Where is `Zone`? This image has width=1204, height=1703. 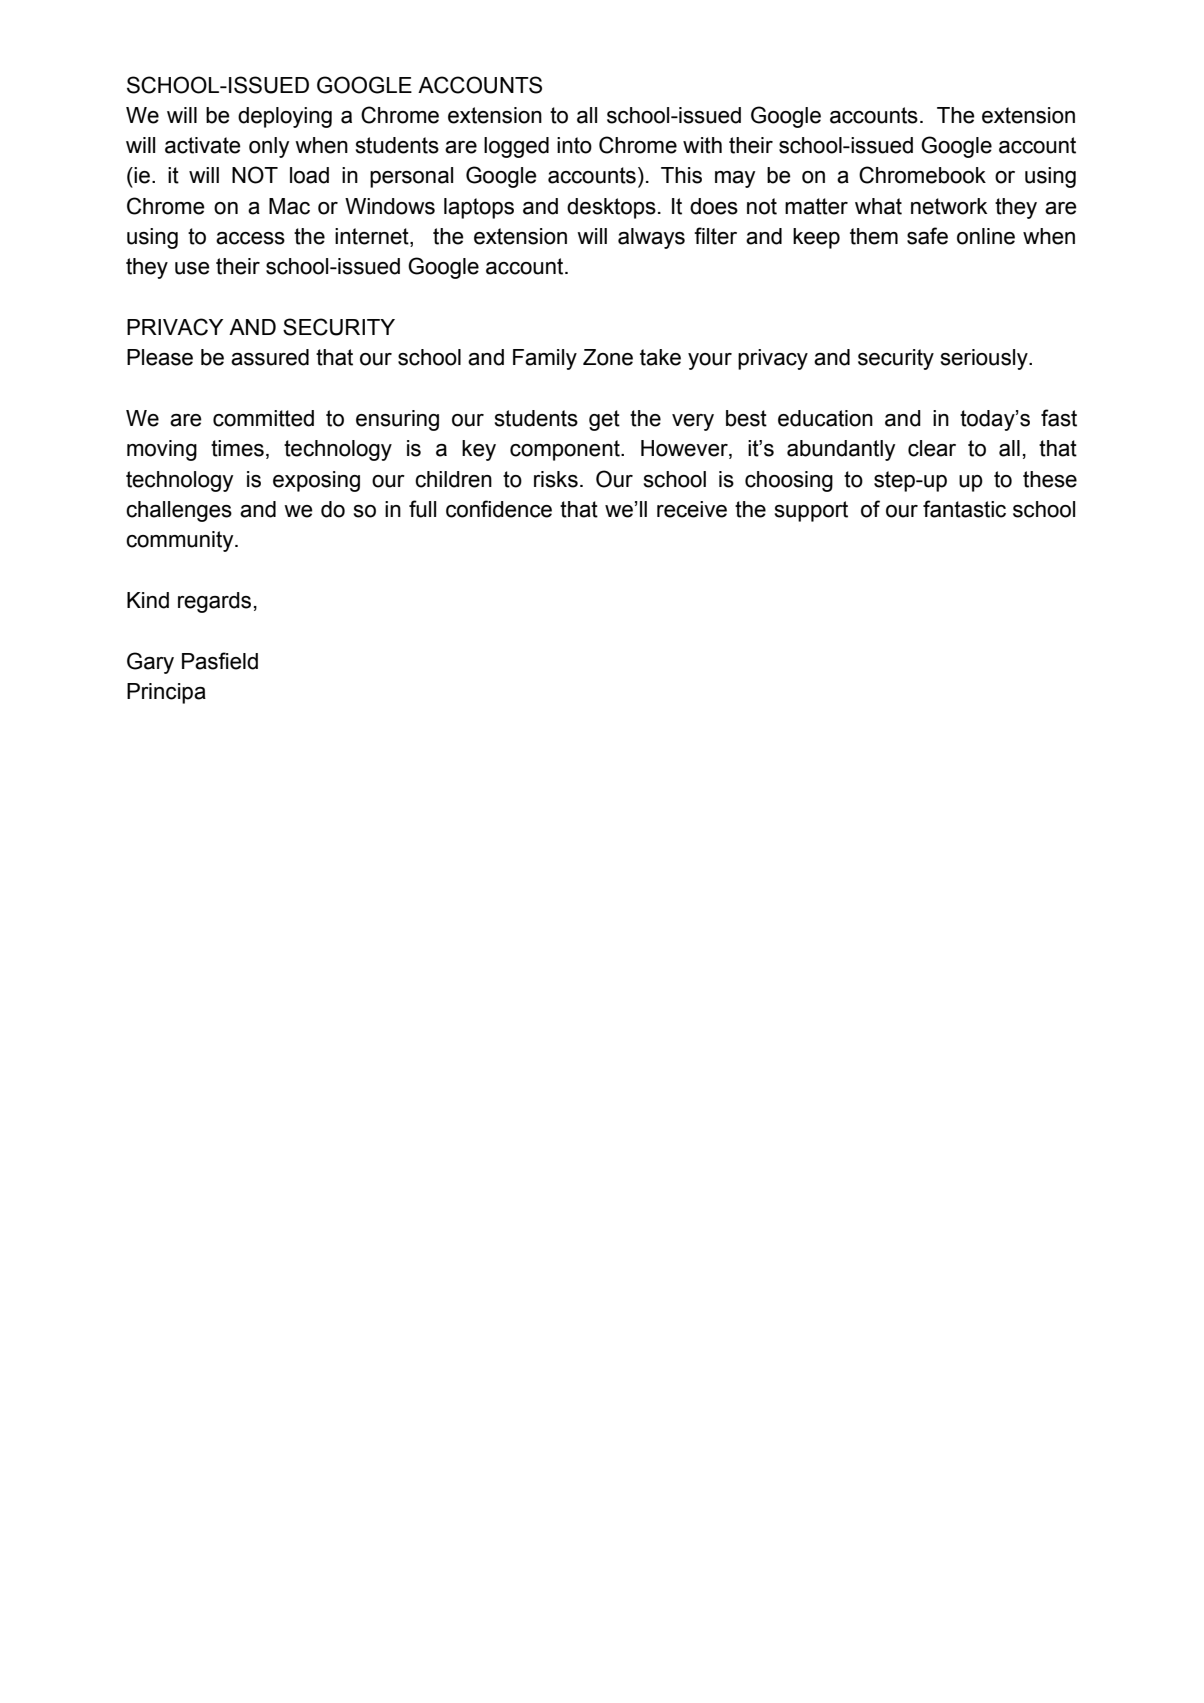 Zone is located at coordinates (608, 357).
